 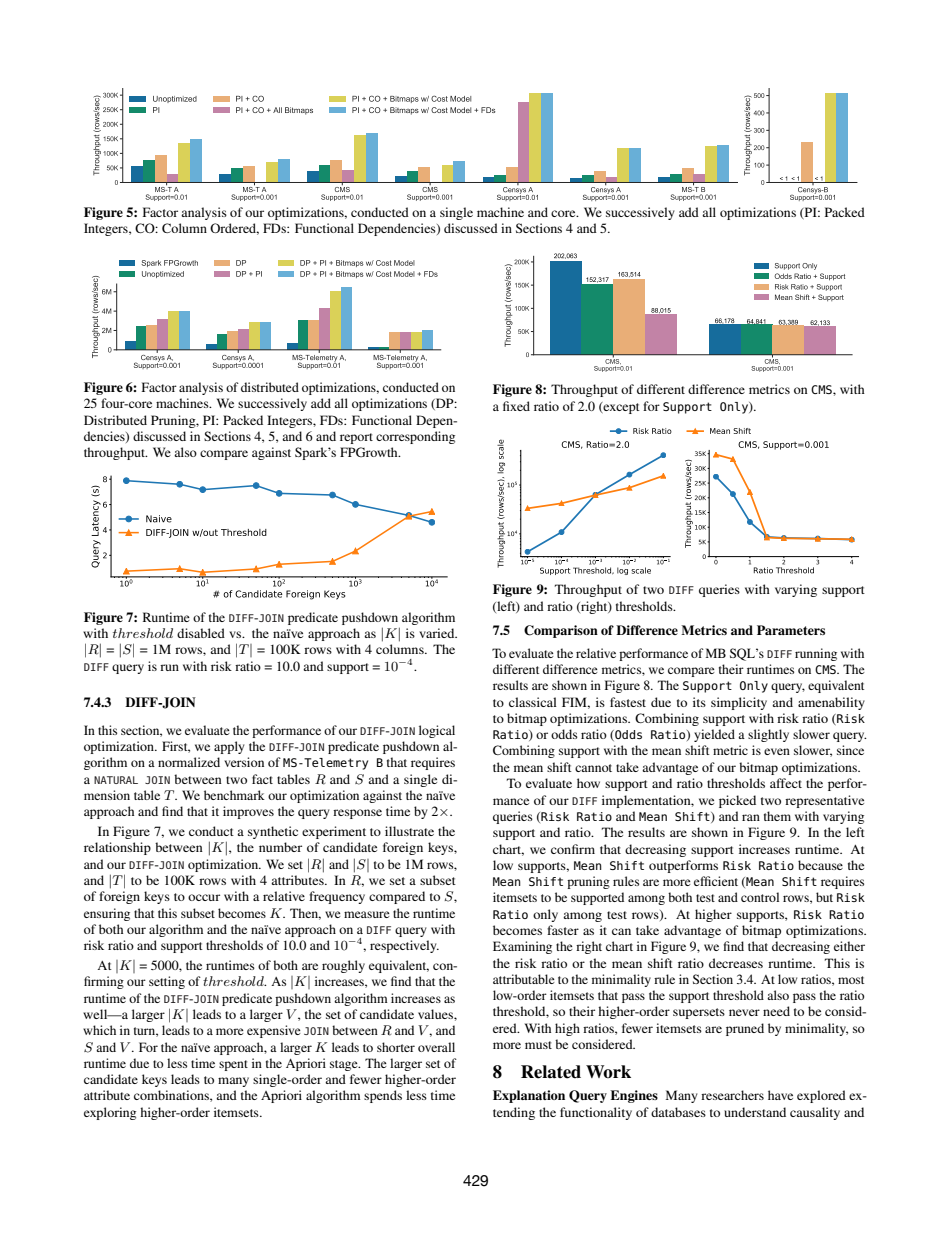 What do you see at coordinates (356, 438) in the document?
I see `report` at bounding box center [356, 438].
